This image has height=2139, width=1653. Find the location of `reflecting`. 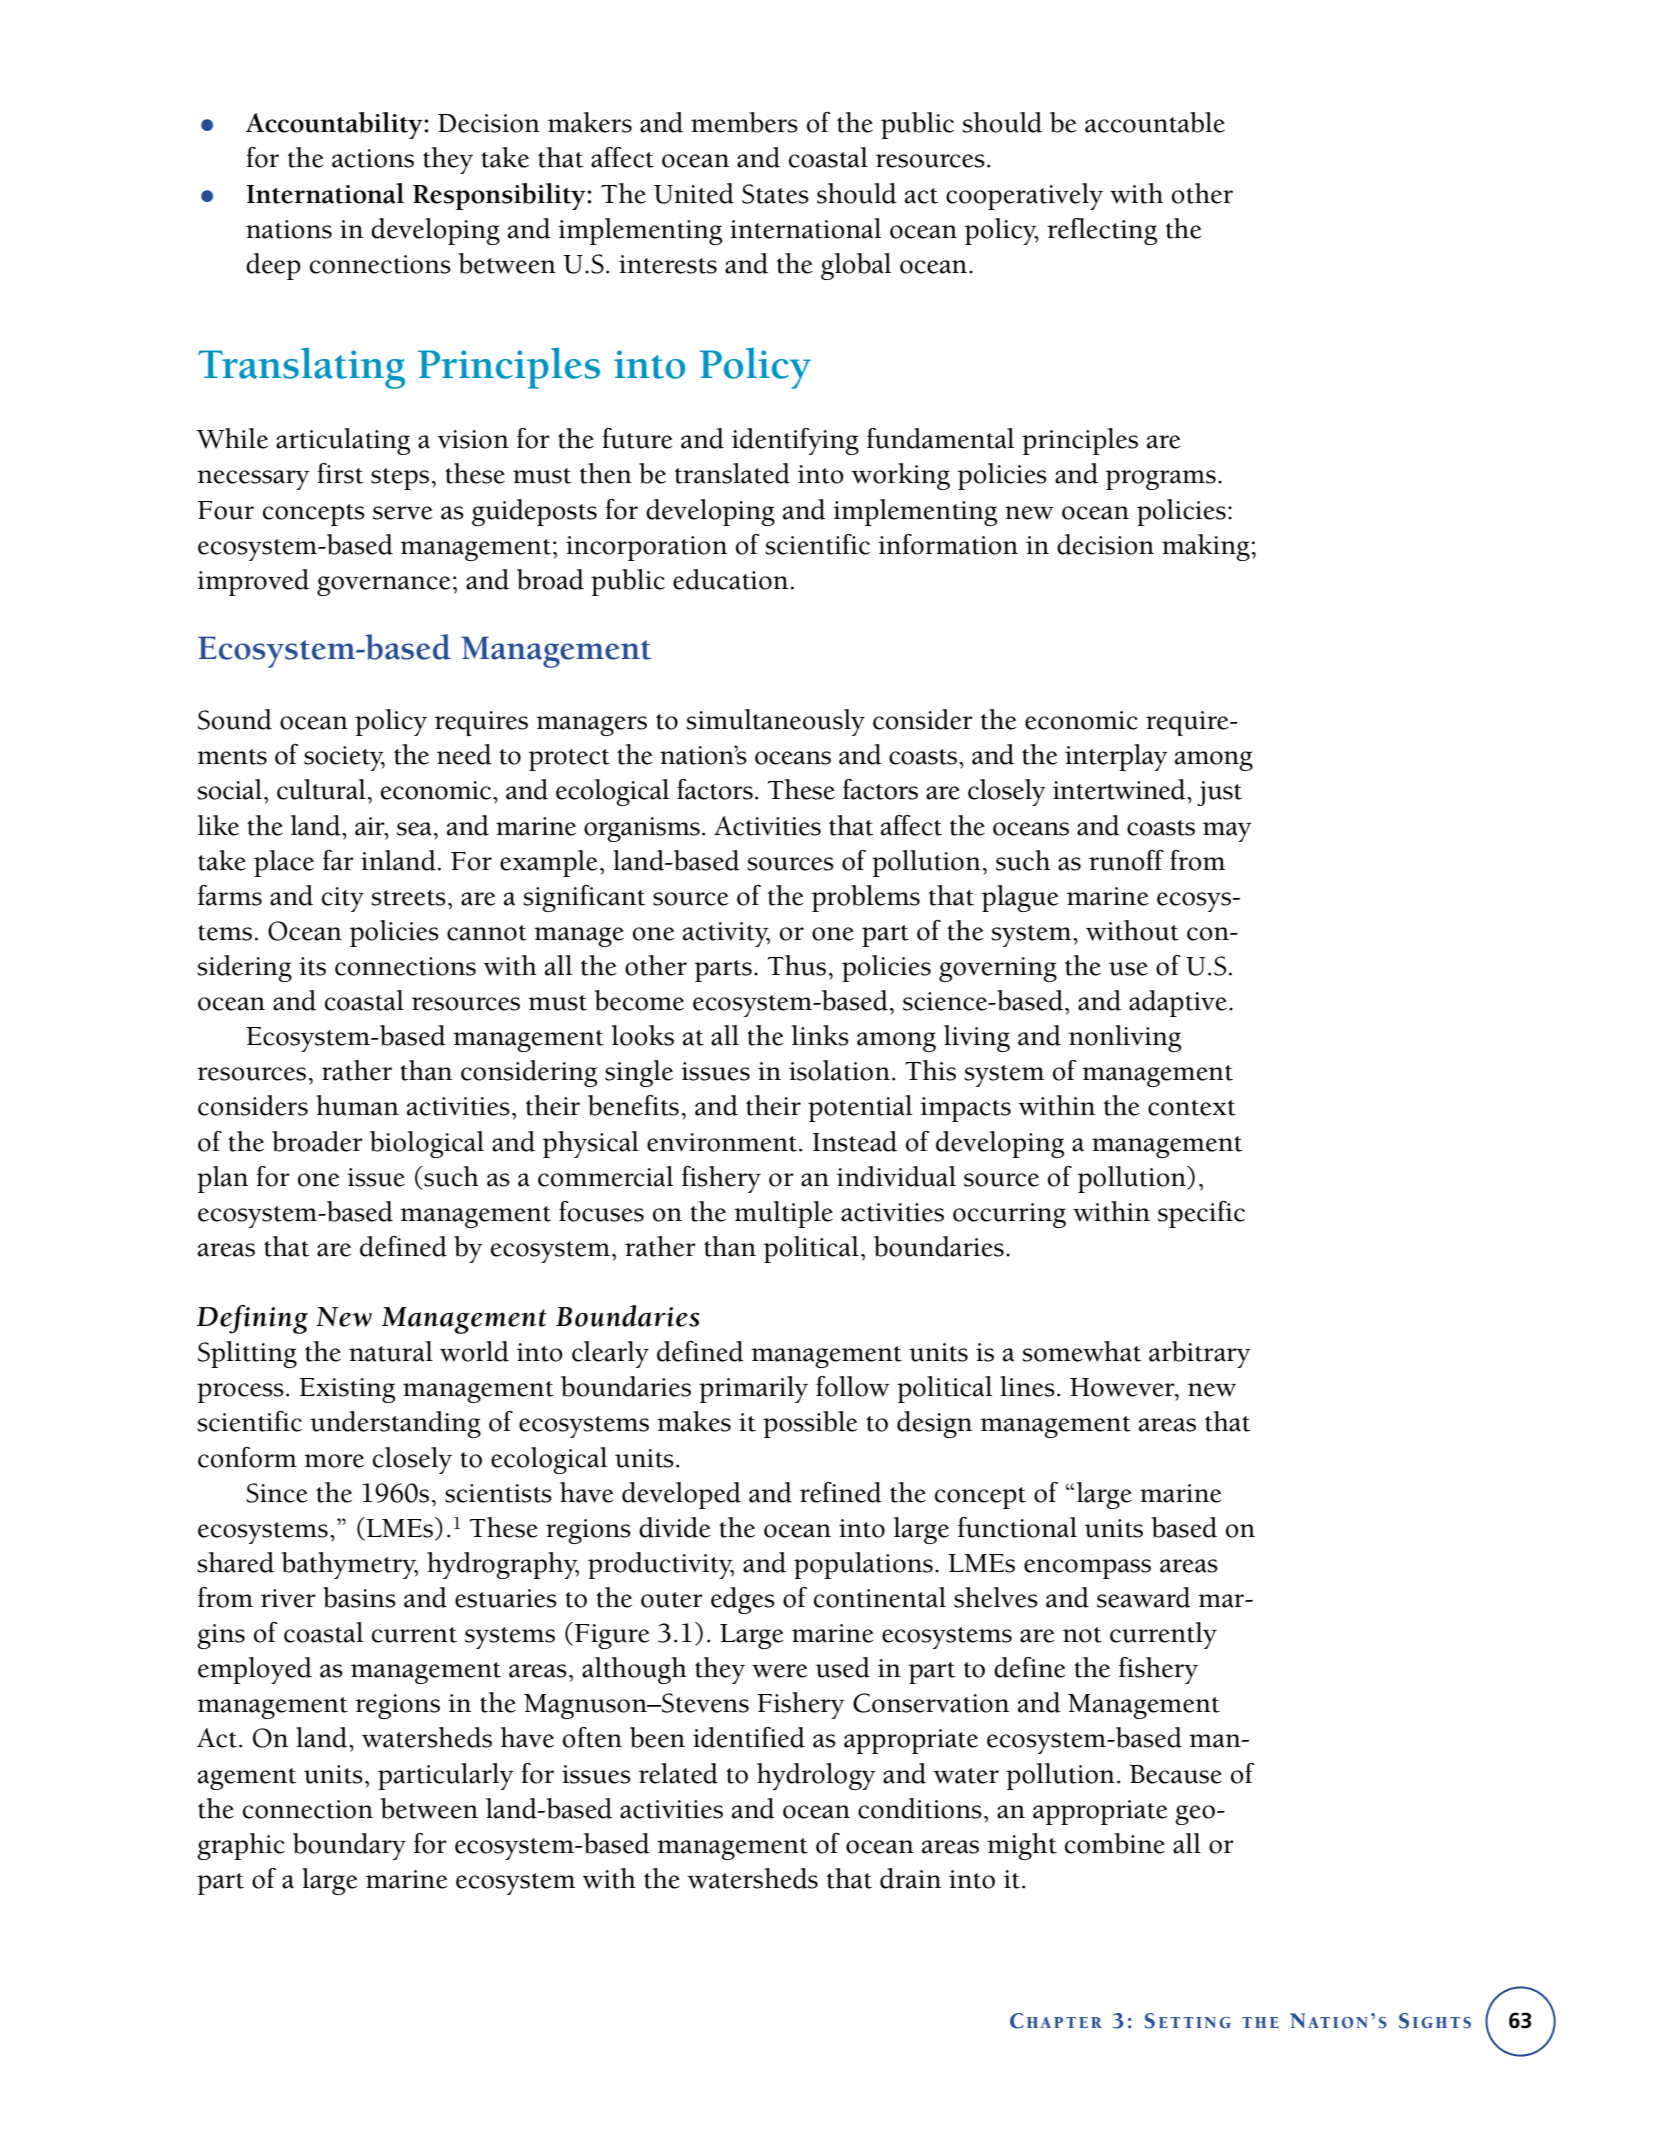

reflecting is located at coordinates (1102, 231).
